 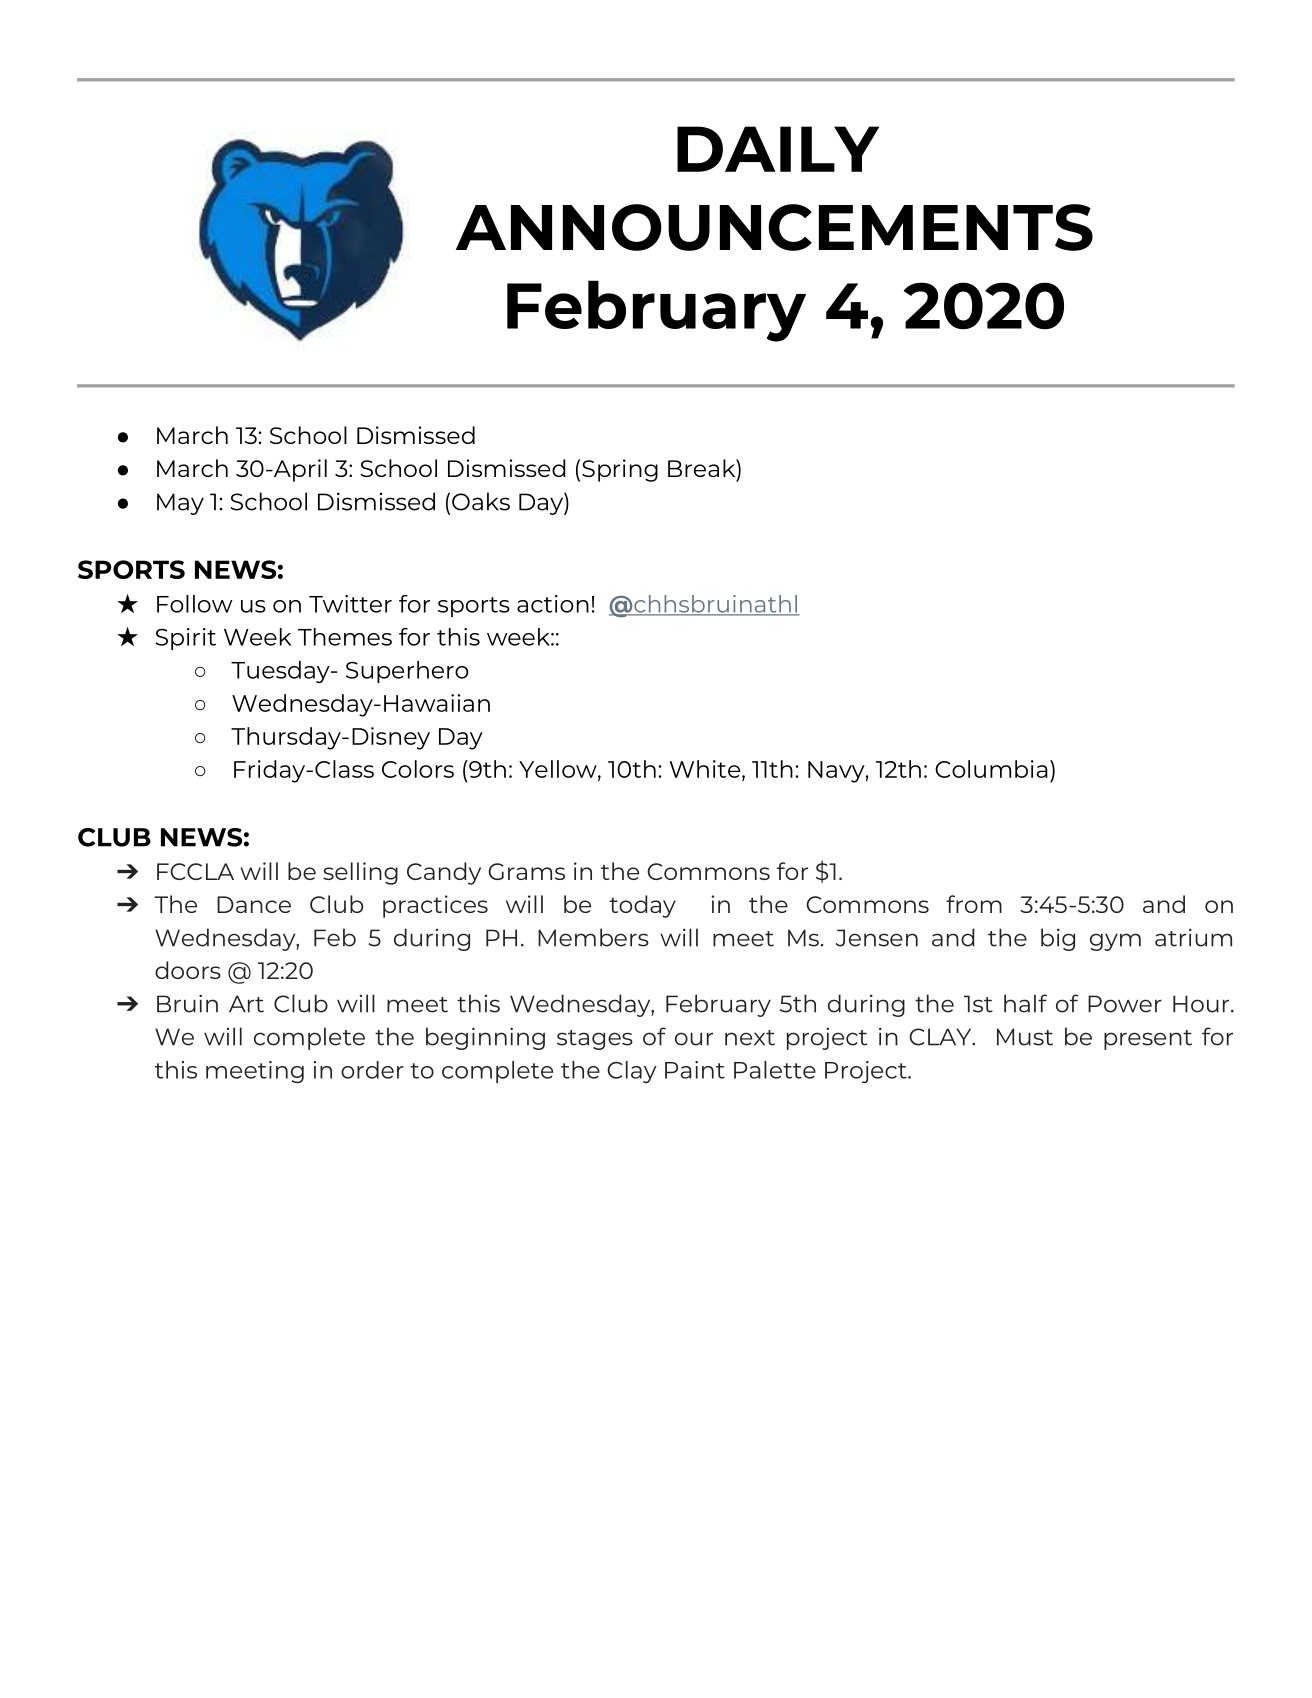 What do you see at coordinates (372, 1070) in the image?
I see `order` at bounding box center [372, 1070].
